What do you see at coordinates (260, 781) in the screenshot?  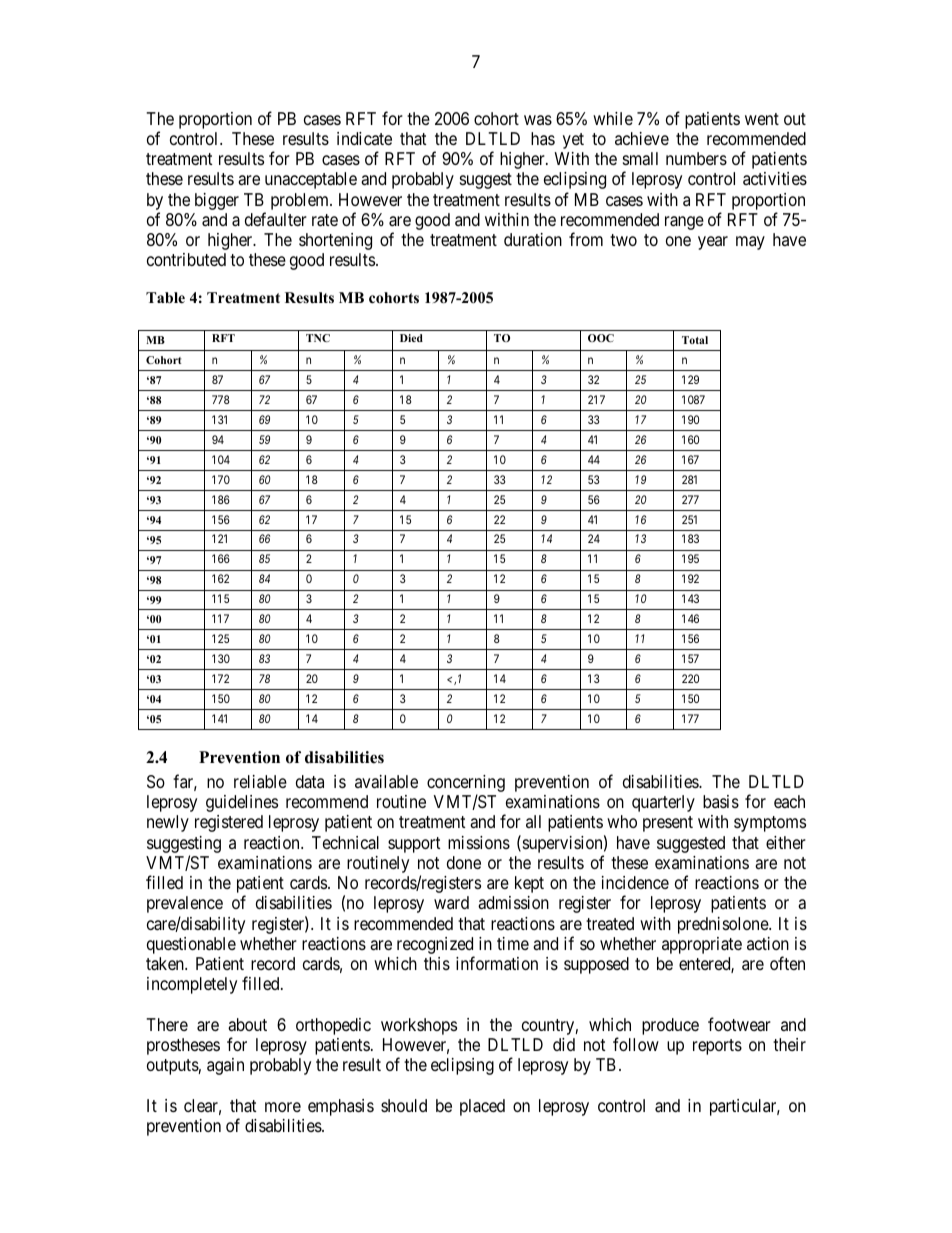 I see `reliable` at bounding box center [260, 781].
